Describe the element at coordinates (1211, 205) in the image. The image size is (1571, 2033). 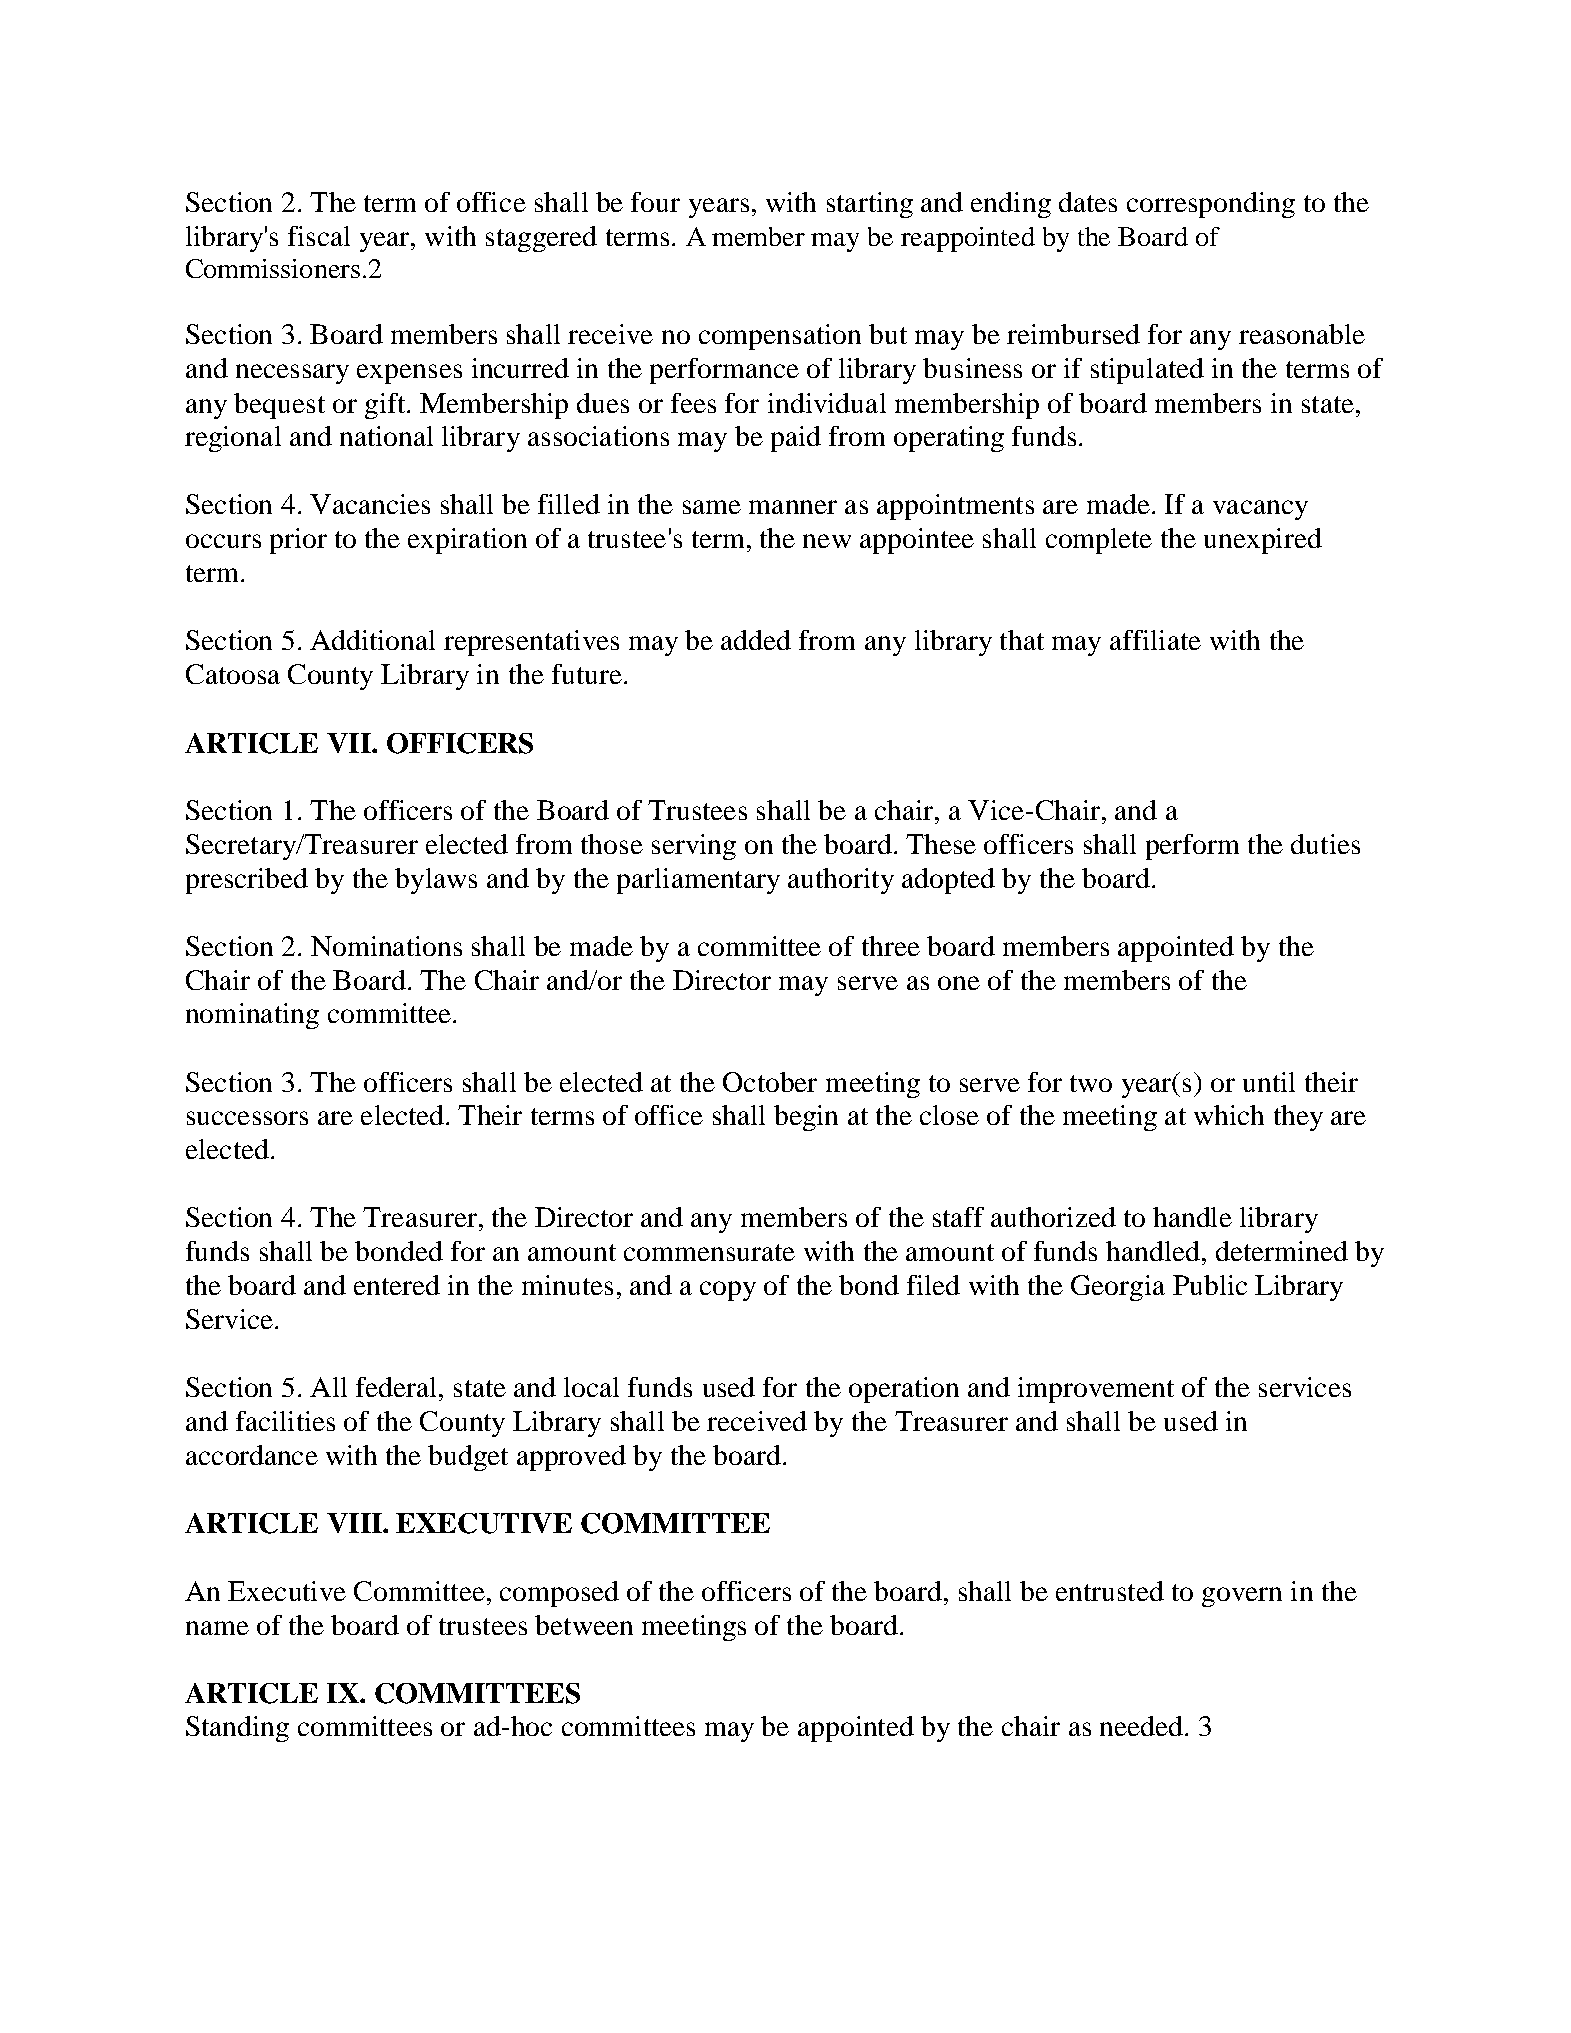
I see `corresponding` at that location.
